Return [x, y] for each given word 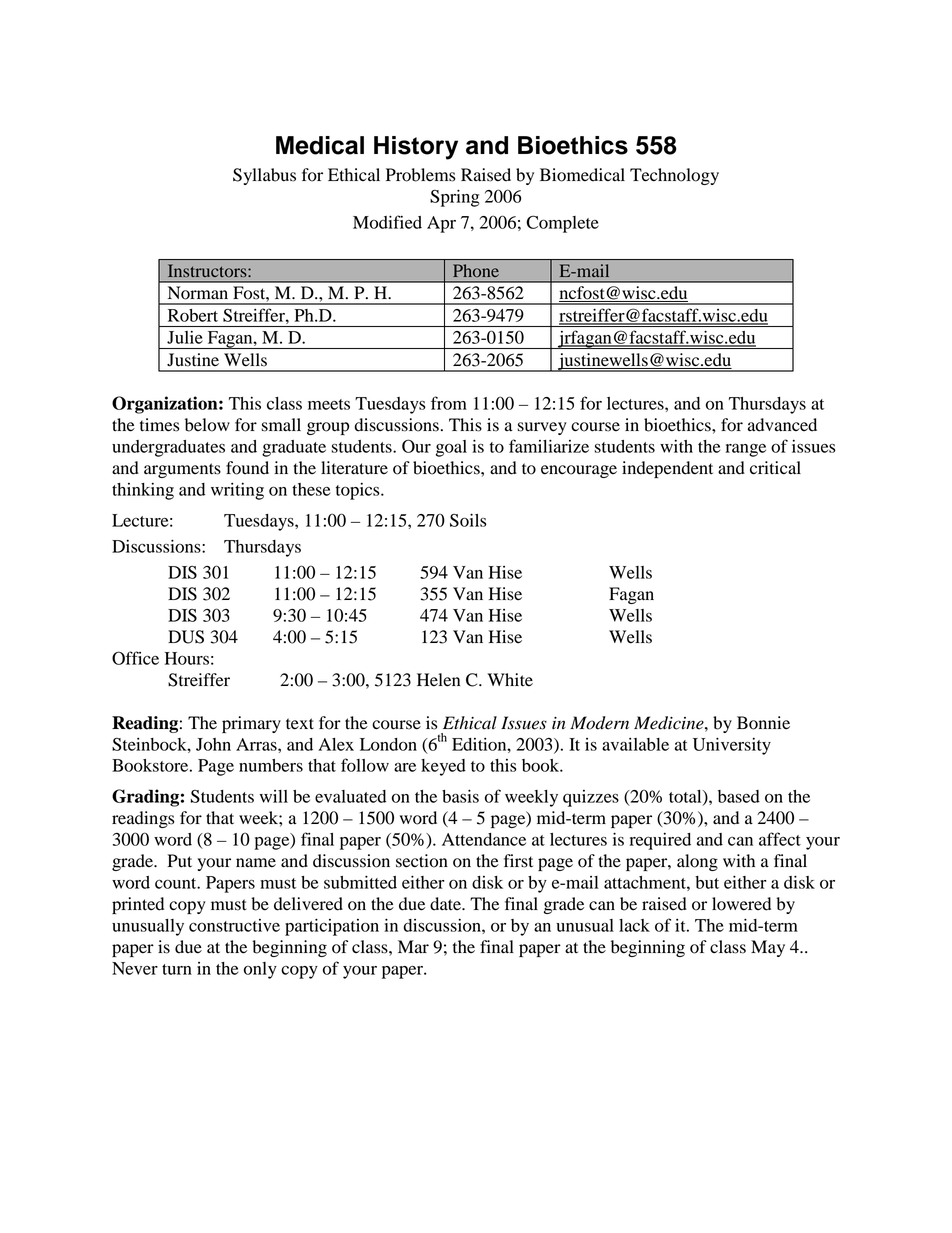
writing [237, 491]
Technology [674, 176]
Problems [420, 175]
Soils [468, 520]
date [446, 904]
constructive [234, 925]
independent [667, 469]
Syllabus [264, 176]
